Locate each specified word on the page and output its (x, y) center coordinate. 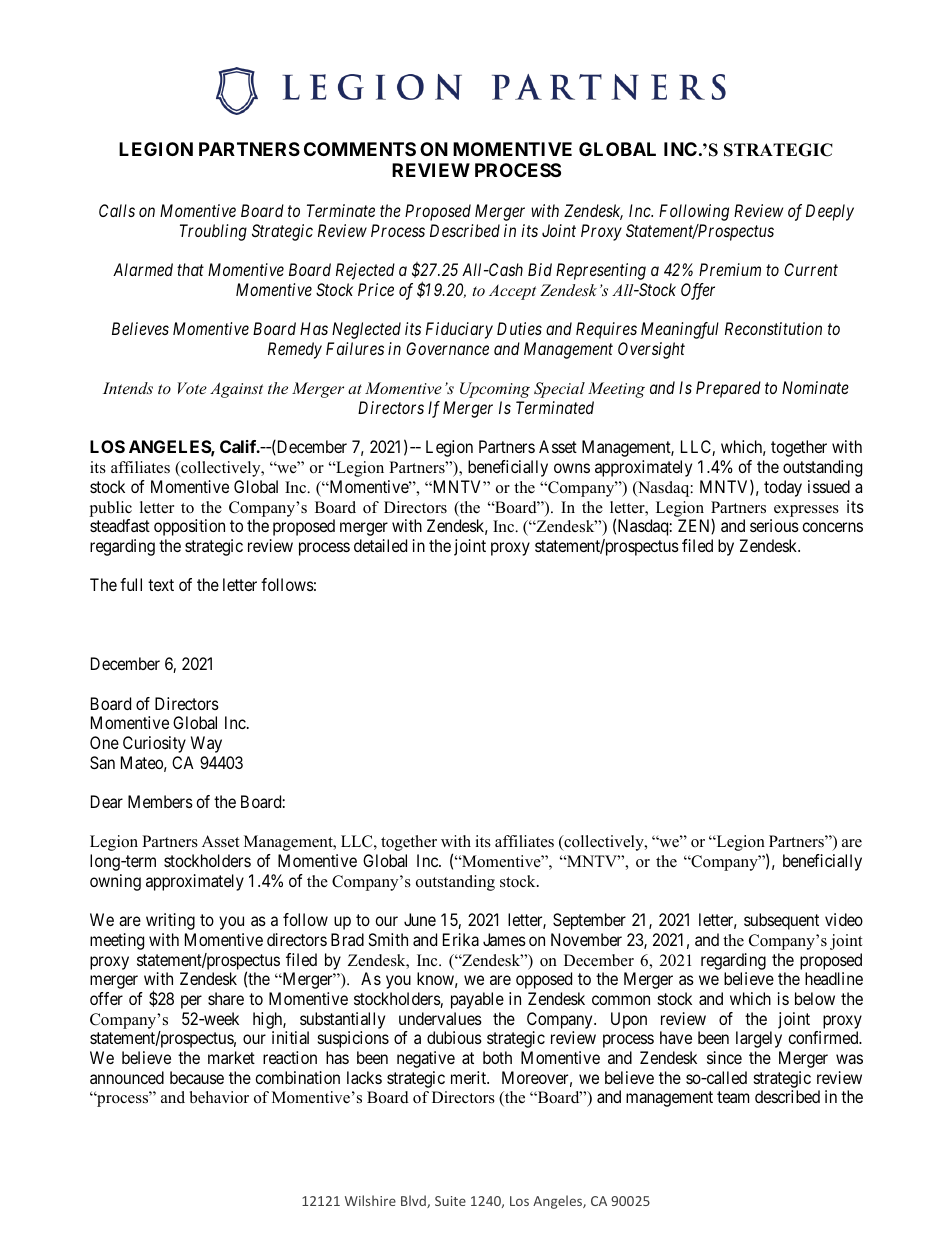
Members (160, 801)
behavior (219, 1097)
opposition (189, 527)
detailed (380, 545)
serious (774, 525)
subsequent (781, 921)
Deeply (830, 212)
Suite (450, 1201)
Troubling (213, 232)
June (420, 919)
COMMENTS (360, 149)
